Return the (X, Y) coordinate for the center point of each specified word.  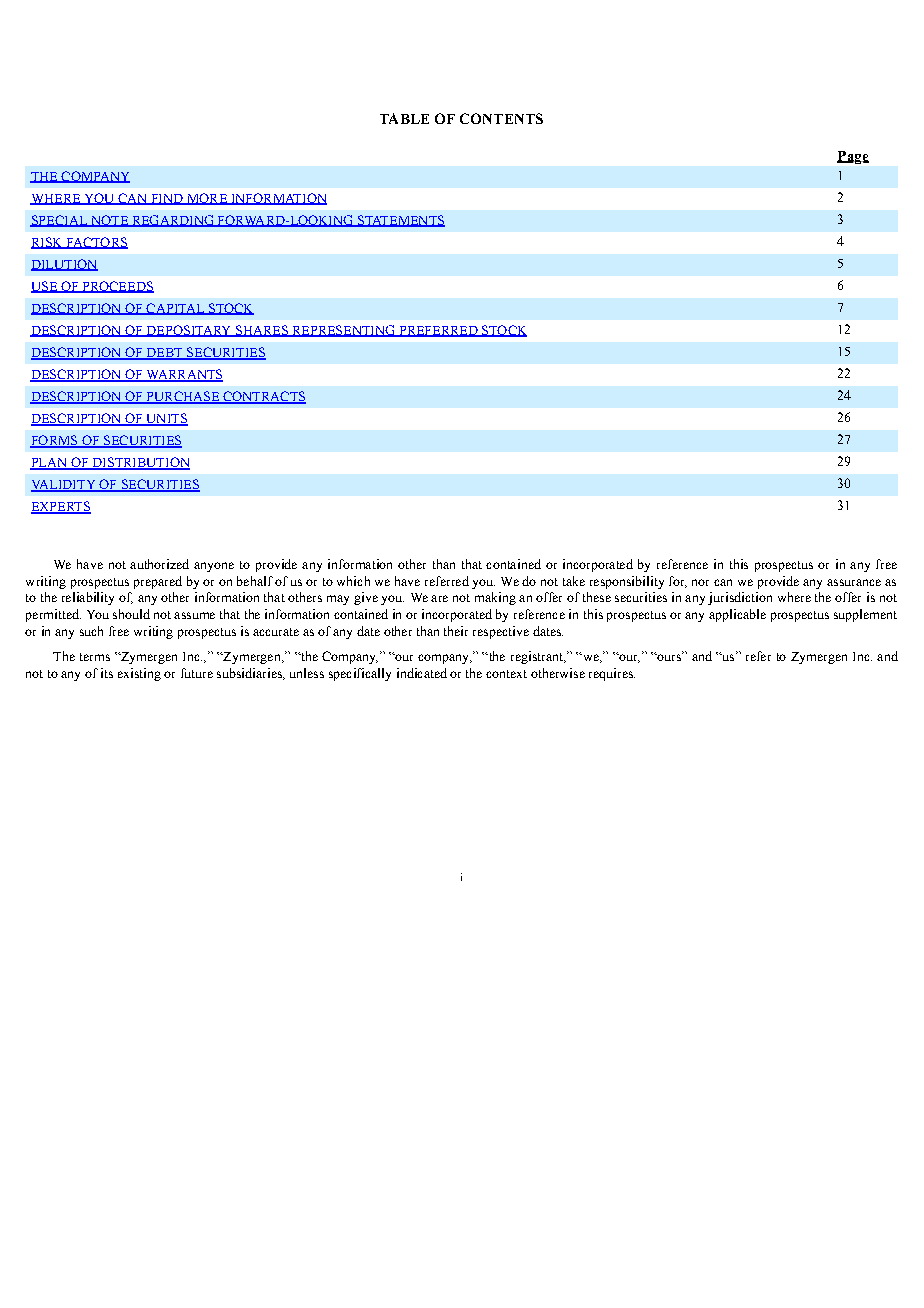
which (353, 581)
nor (700, 582)
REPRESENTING (344, 331)
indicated (422, 673)
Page (853, 157)
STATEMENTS (400, 221)
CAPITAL (175, 309)
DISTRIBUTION (140, 463)
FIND (166, 199)
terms (95, 657)
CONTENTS (501, 118)
